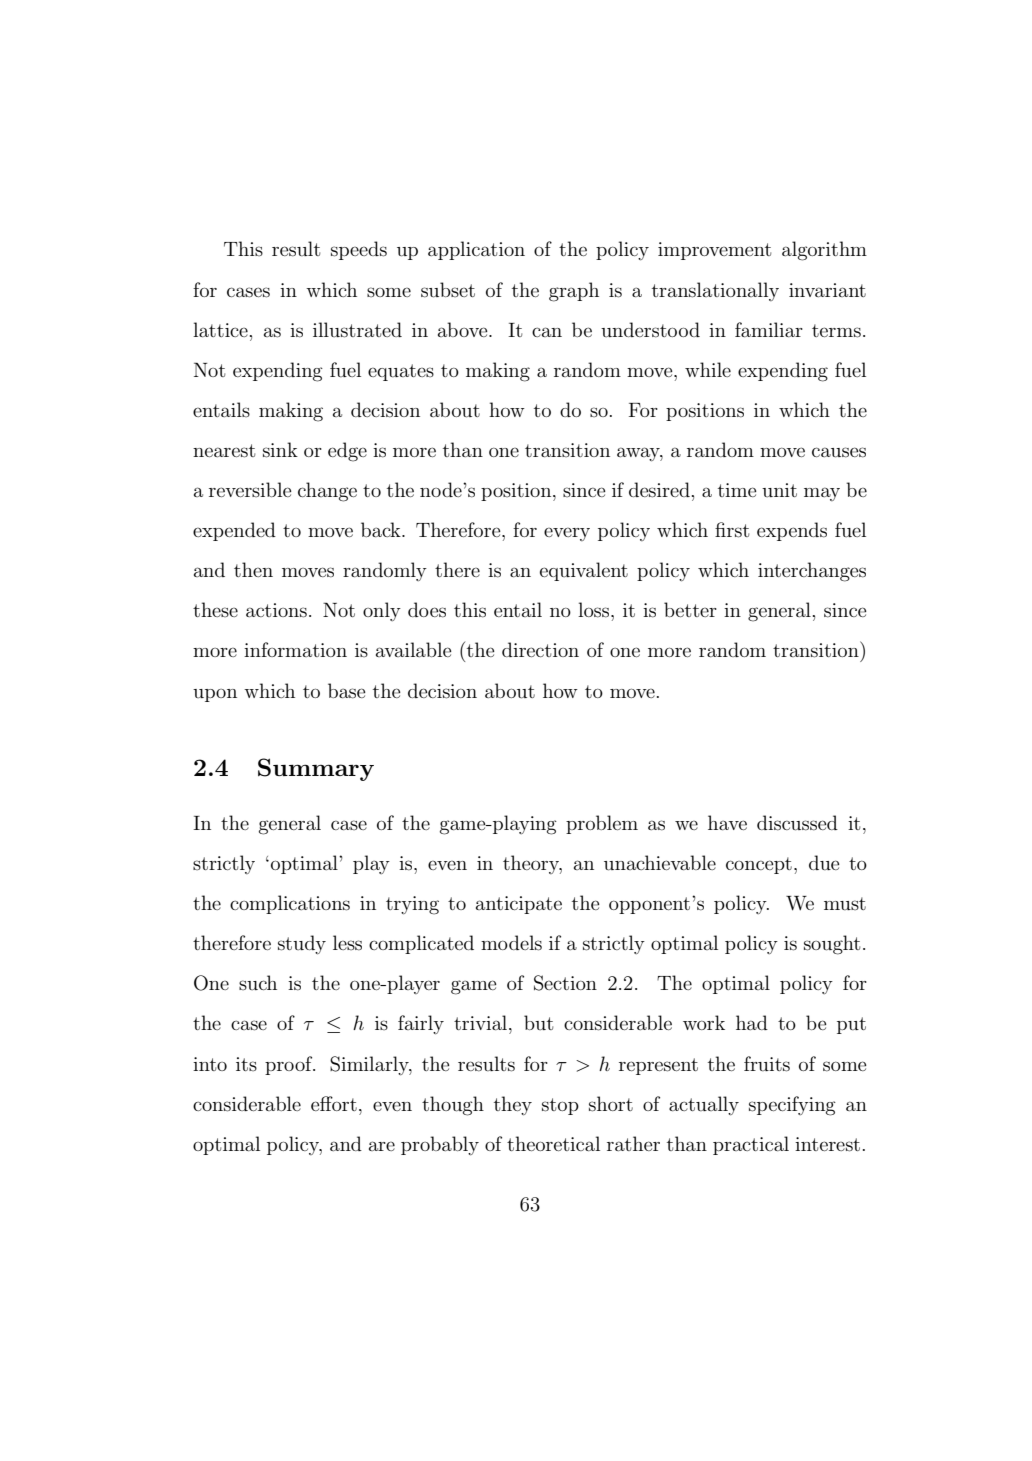 The image size is (1032, 1461). What do you see at coordinates (540, 649) in the image?
I see `direction` at bounding box center [540, 649].
